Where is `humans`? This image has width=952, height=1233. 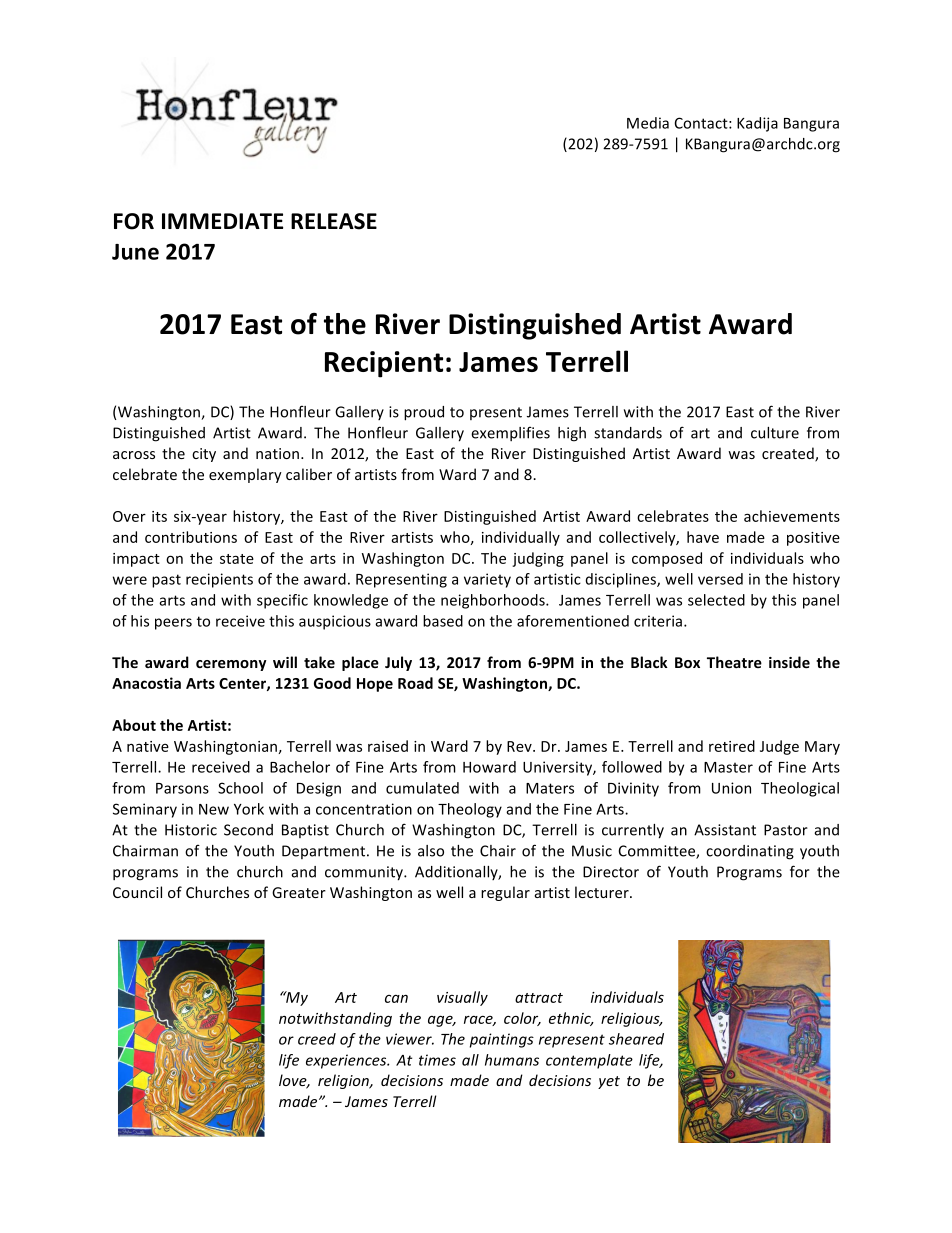
humans is located at coordinates (512, 1060).
